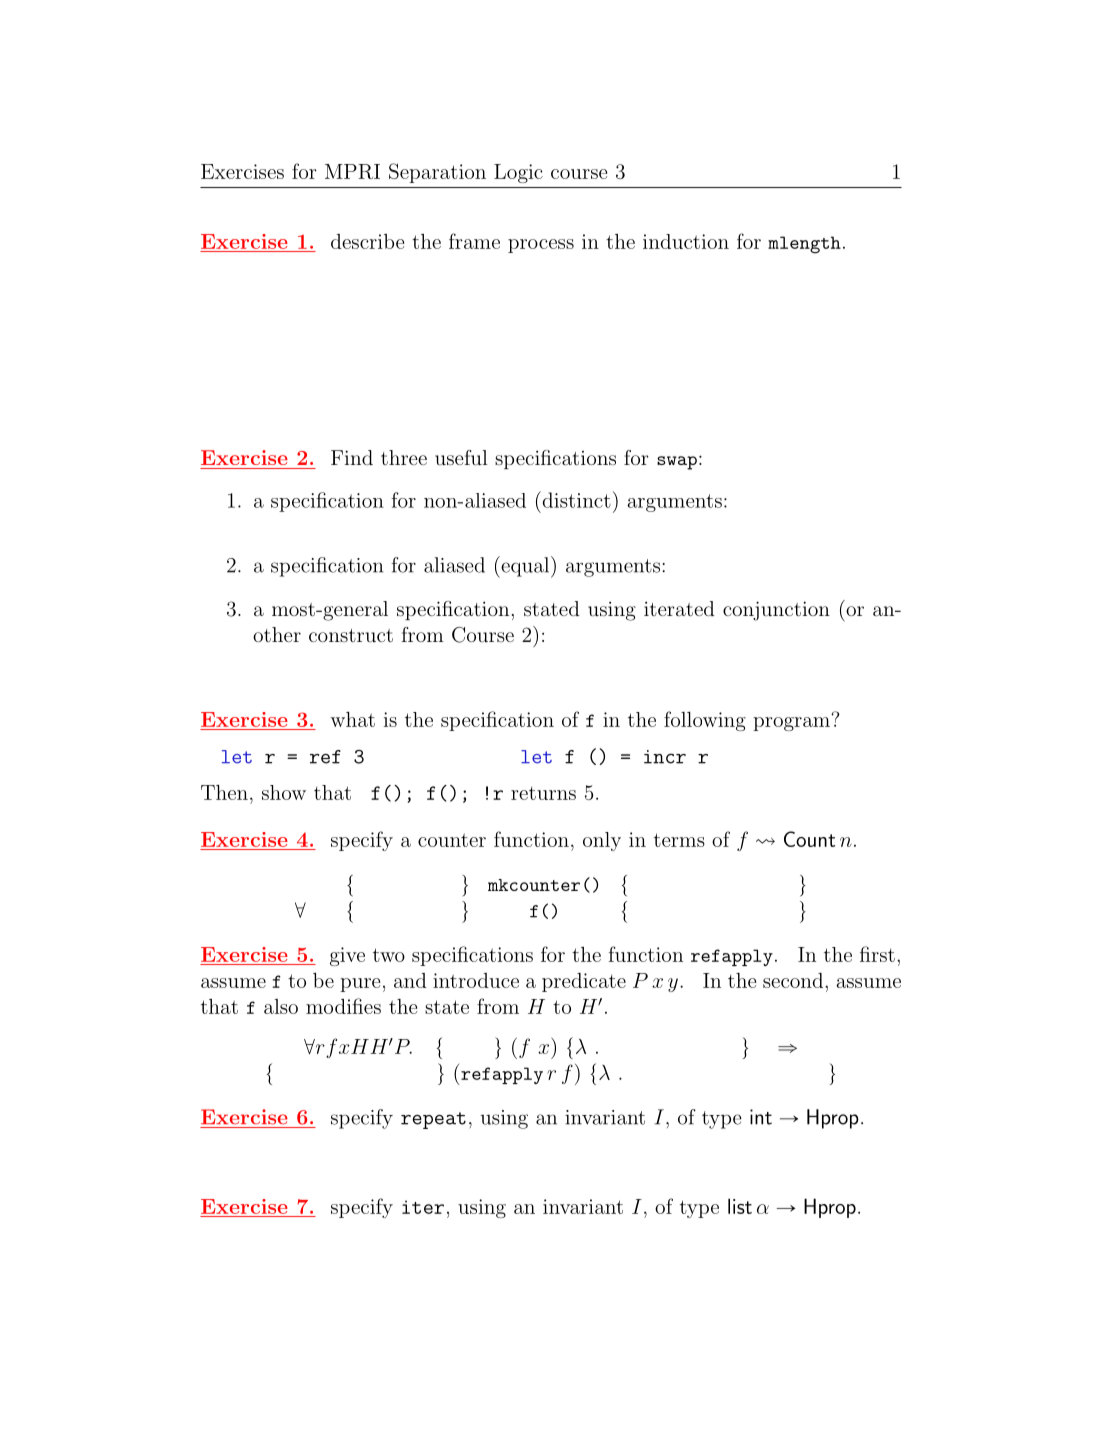 The width and height of the screenshot is (1105, 1430). What do you see at coordinates (794, 980) in the screenshot?
I see `second` at bounding box center [794, 980].
